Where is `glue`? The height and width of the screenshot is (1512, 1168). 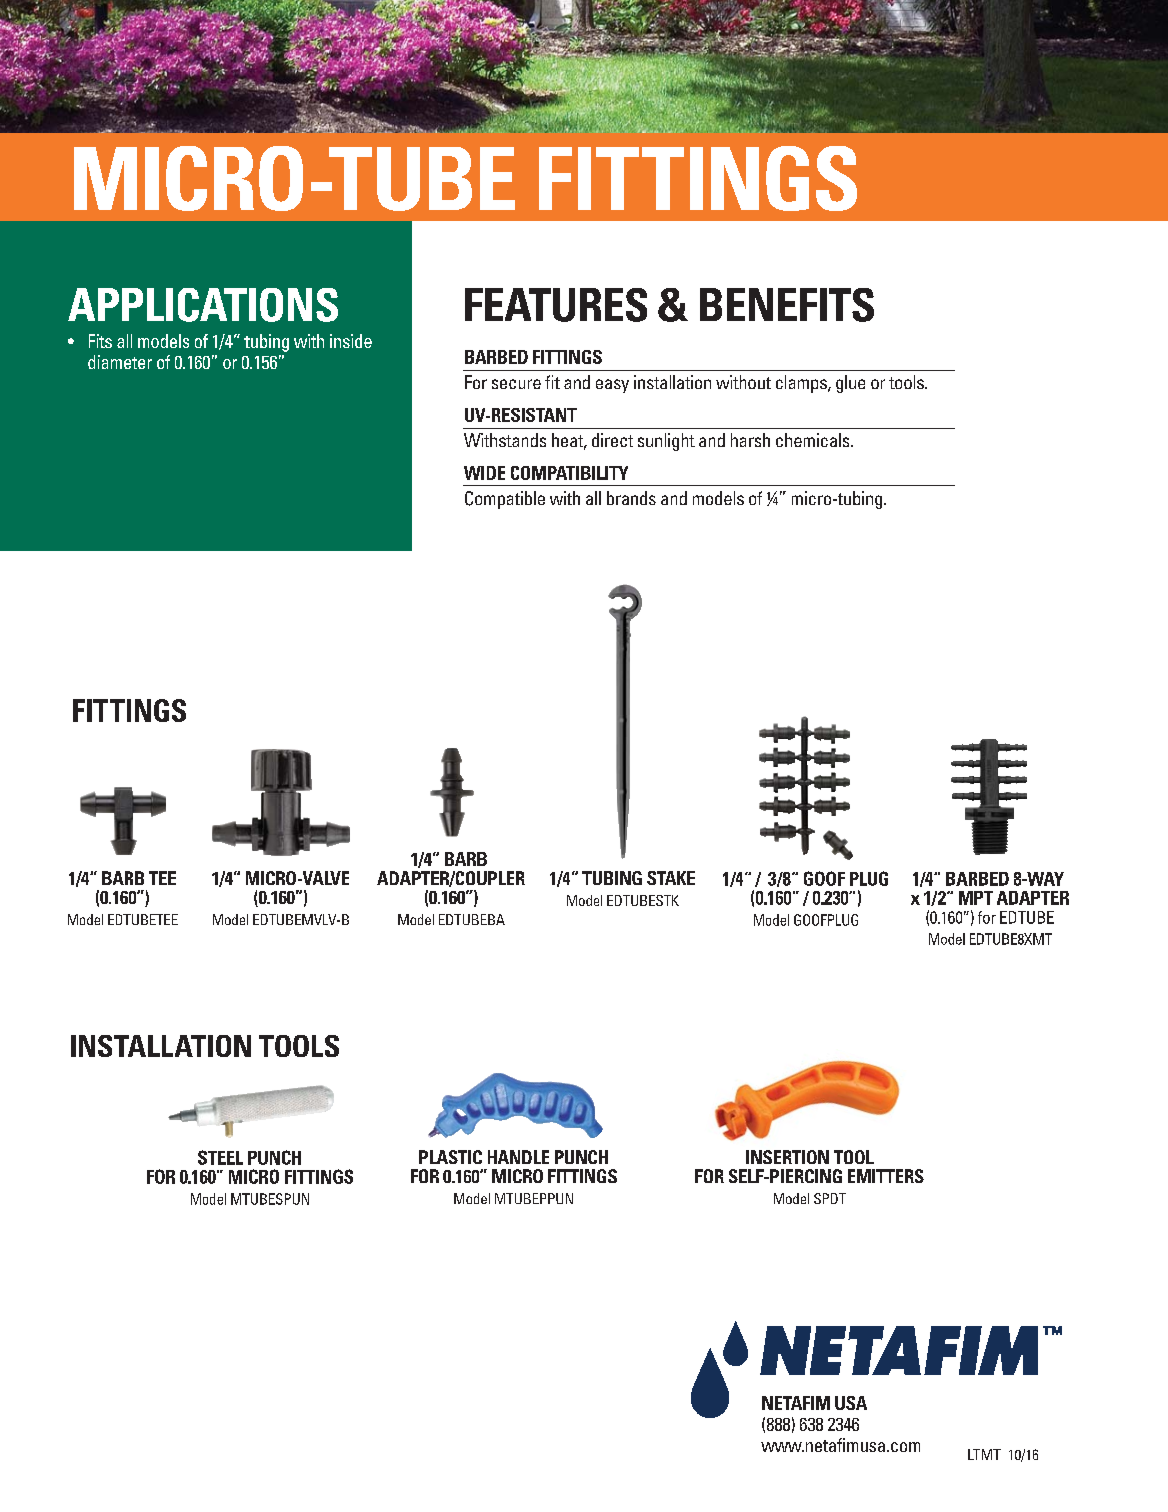 glue is located at coordinates (850, 384).
